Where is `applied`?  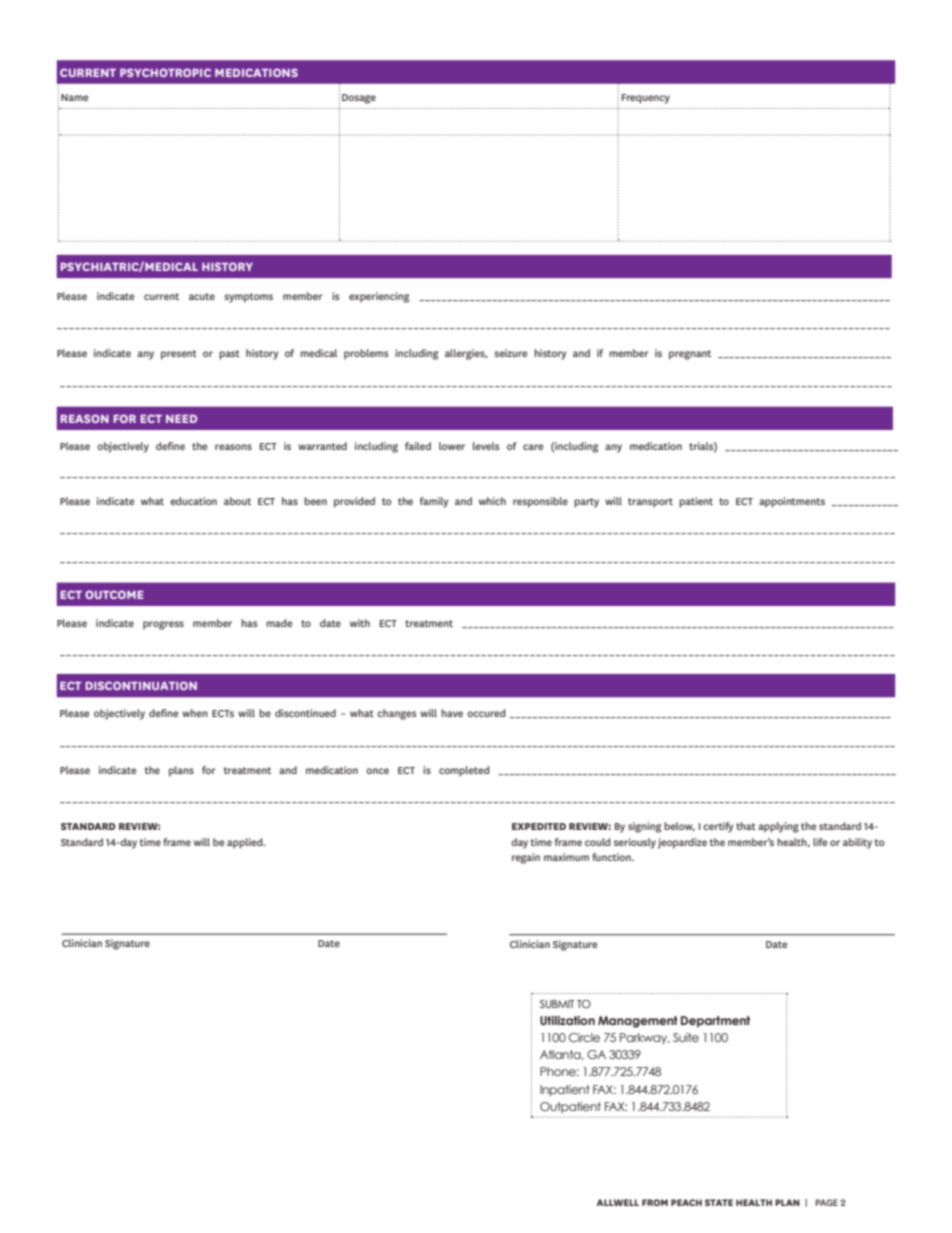
applied is located at coordinates (246, 843).
